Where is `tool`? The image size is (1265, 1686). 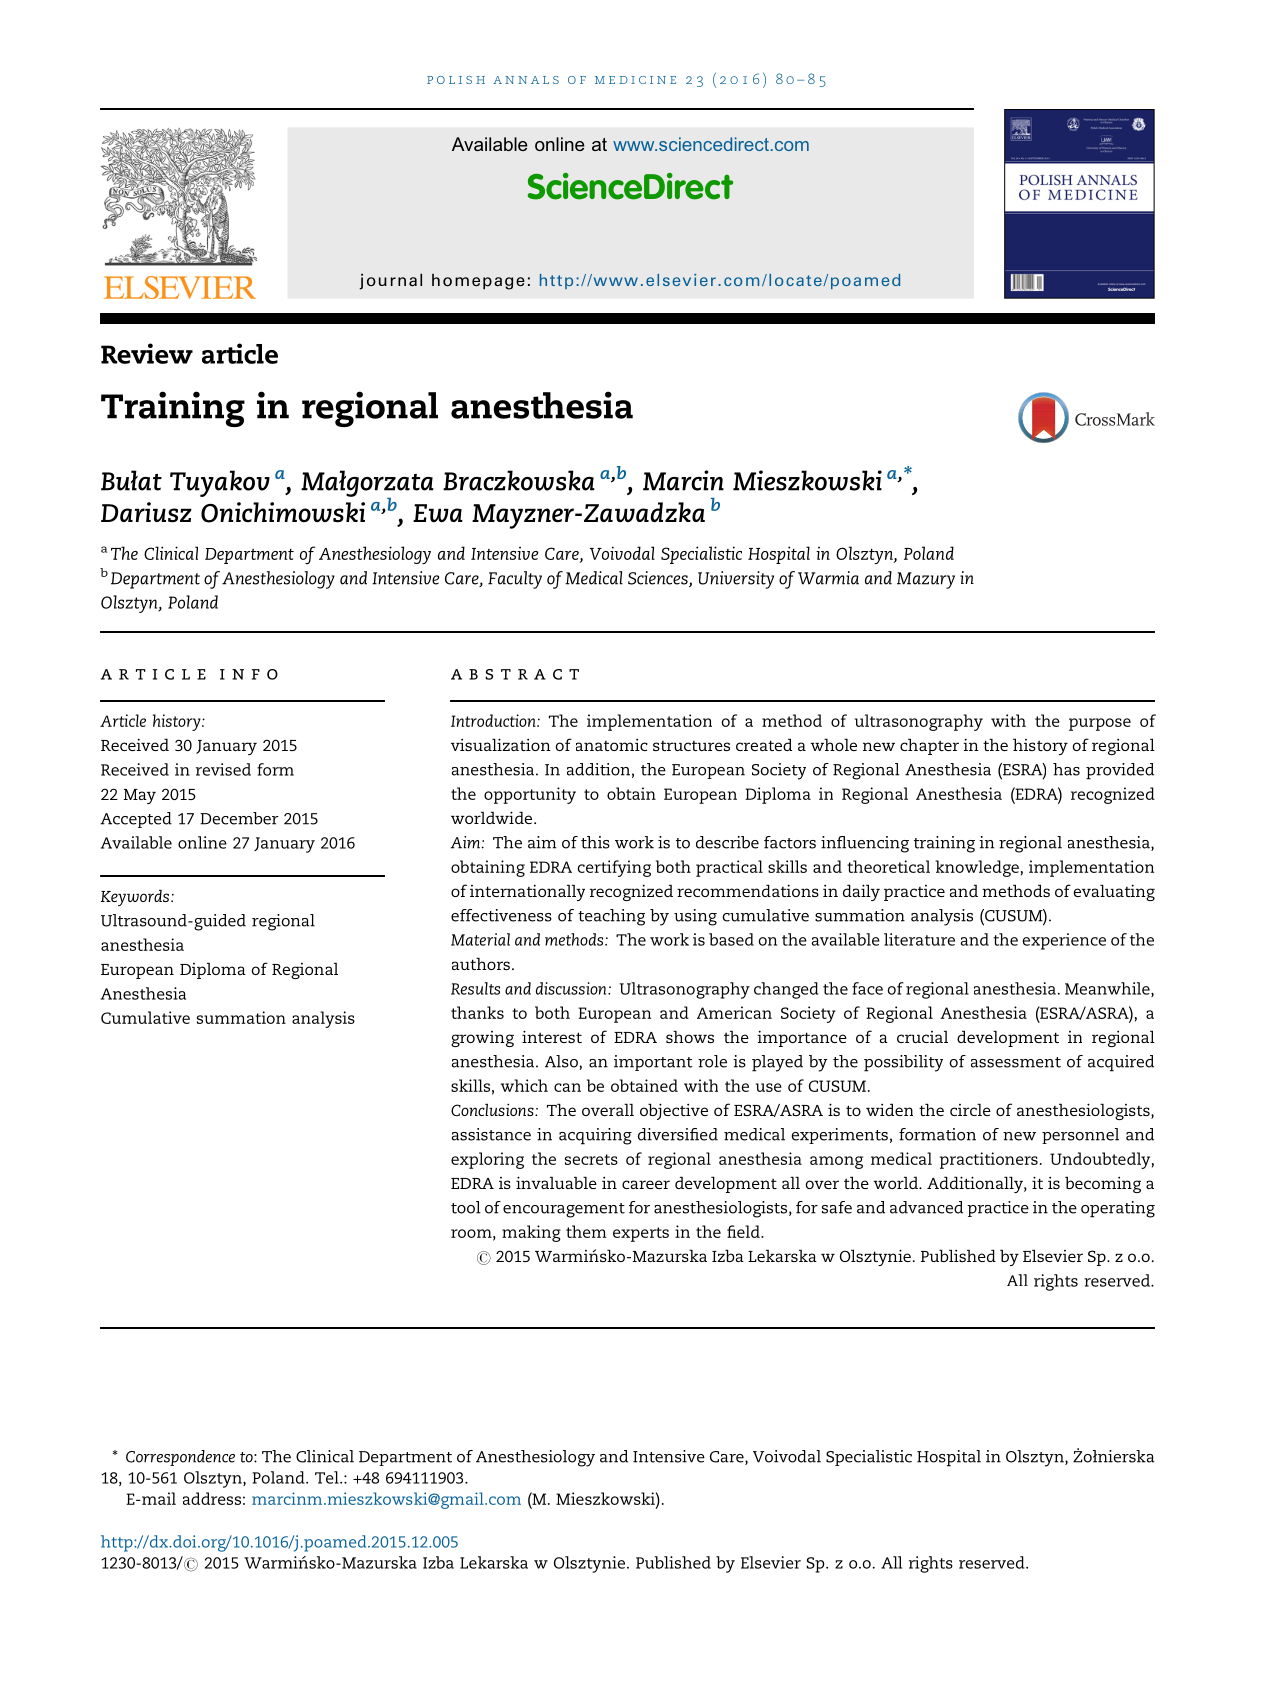
tool is located at coordinates (466, 1207).
